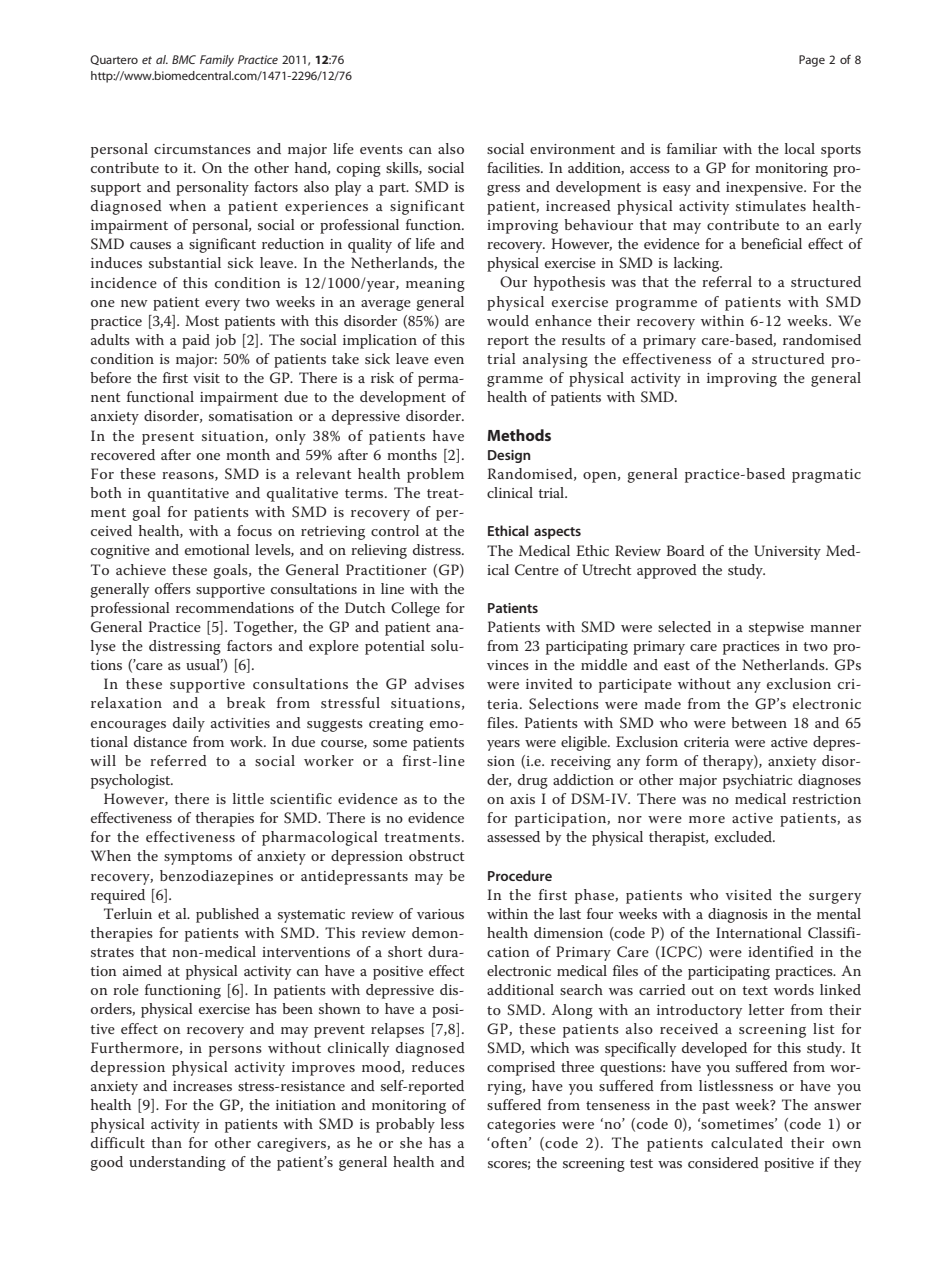 Image resolution: width=952 pixels, height=1270 pixels. I want to click on present, so click(168, 438).
